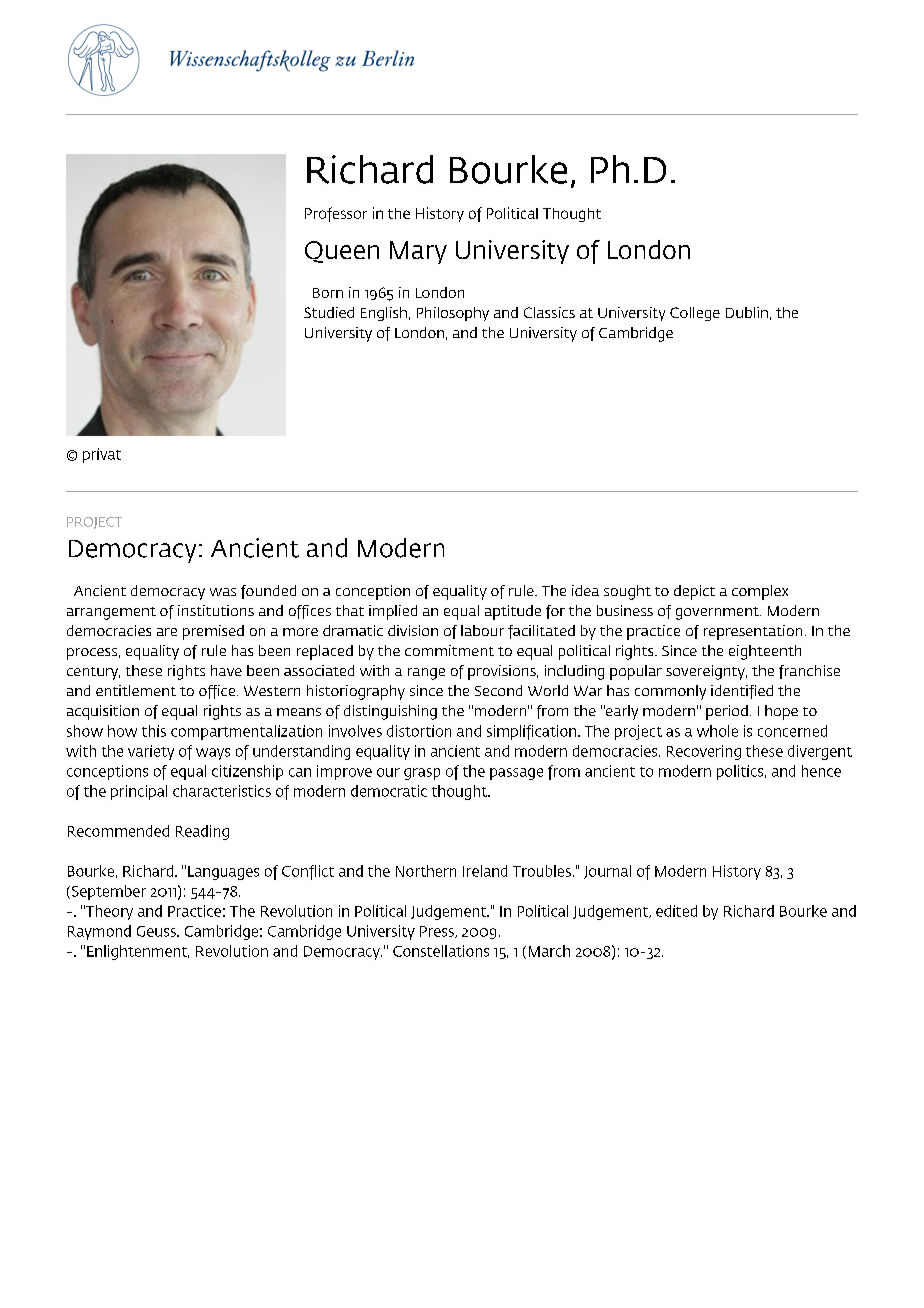 This screenshot has width=924, height=1308. Describe the element at coordinates (704, 752) in the screenshot. I see `Recovering` at that location.
